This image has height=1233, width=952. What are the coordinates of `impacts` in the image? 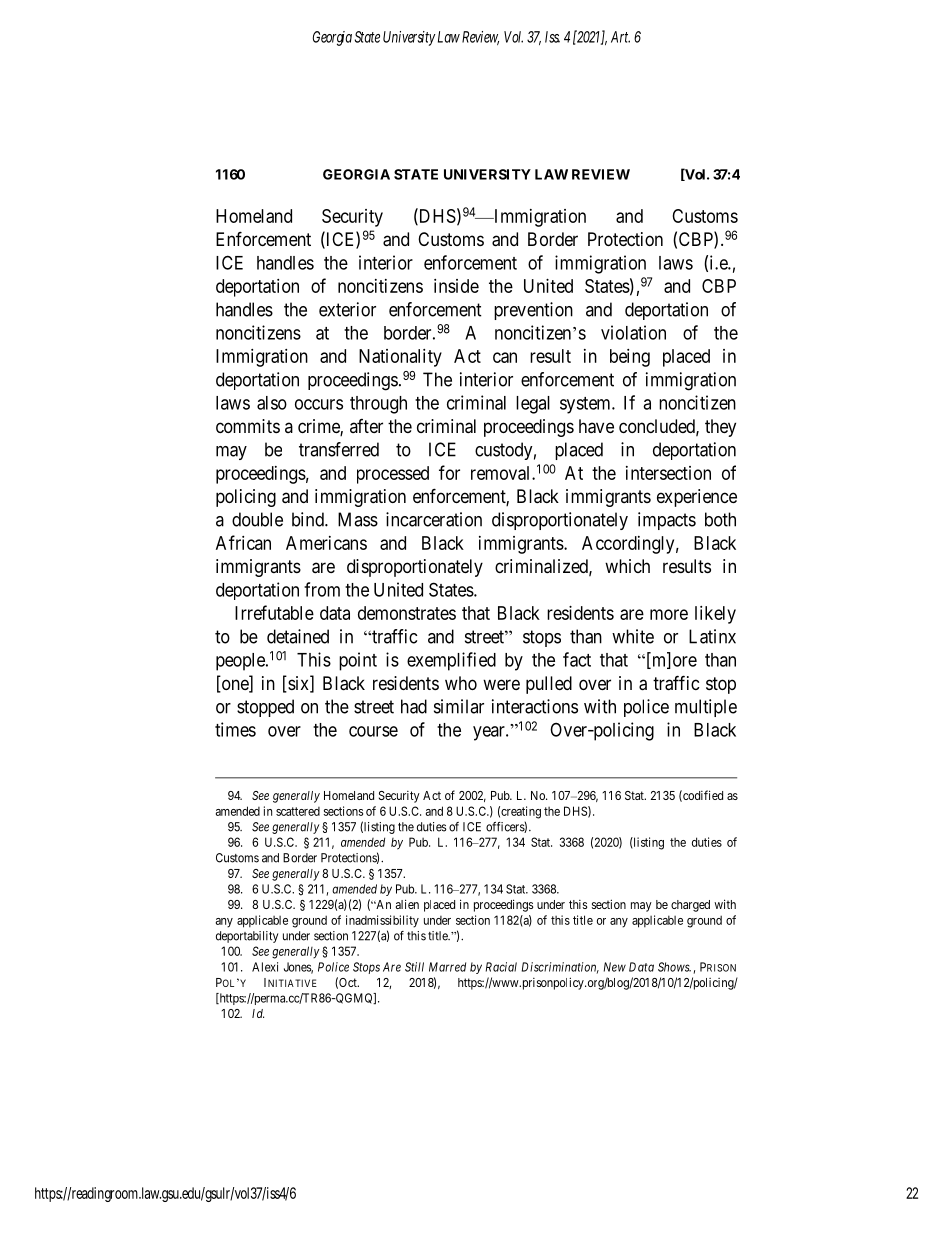 It's located at (667, 521).
